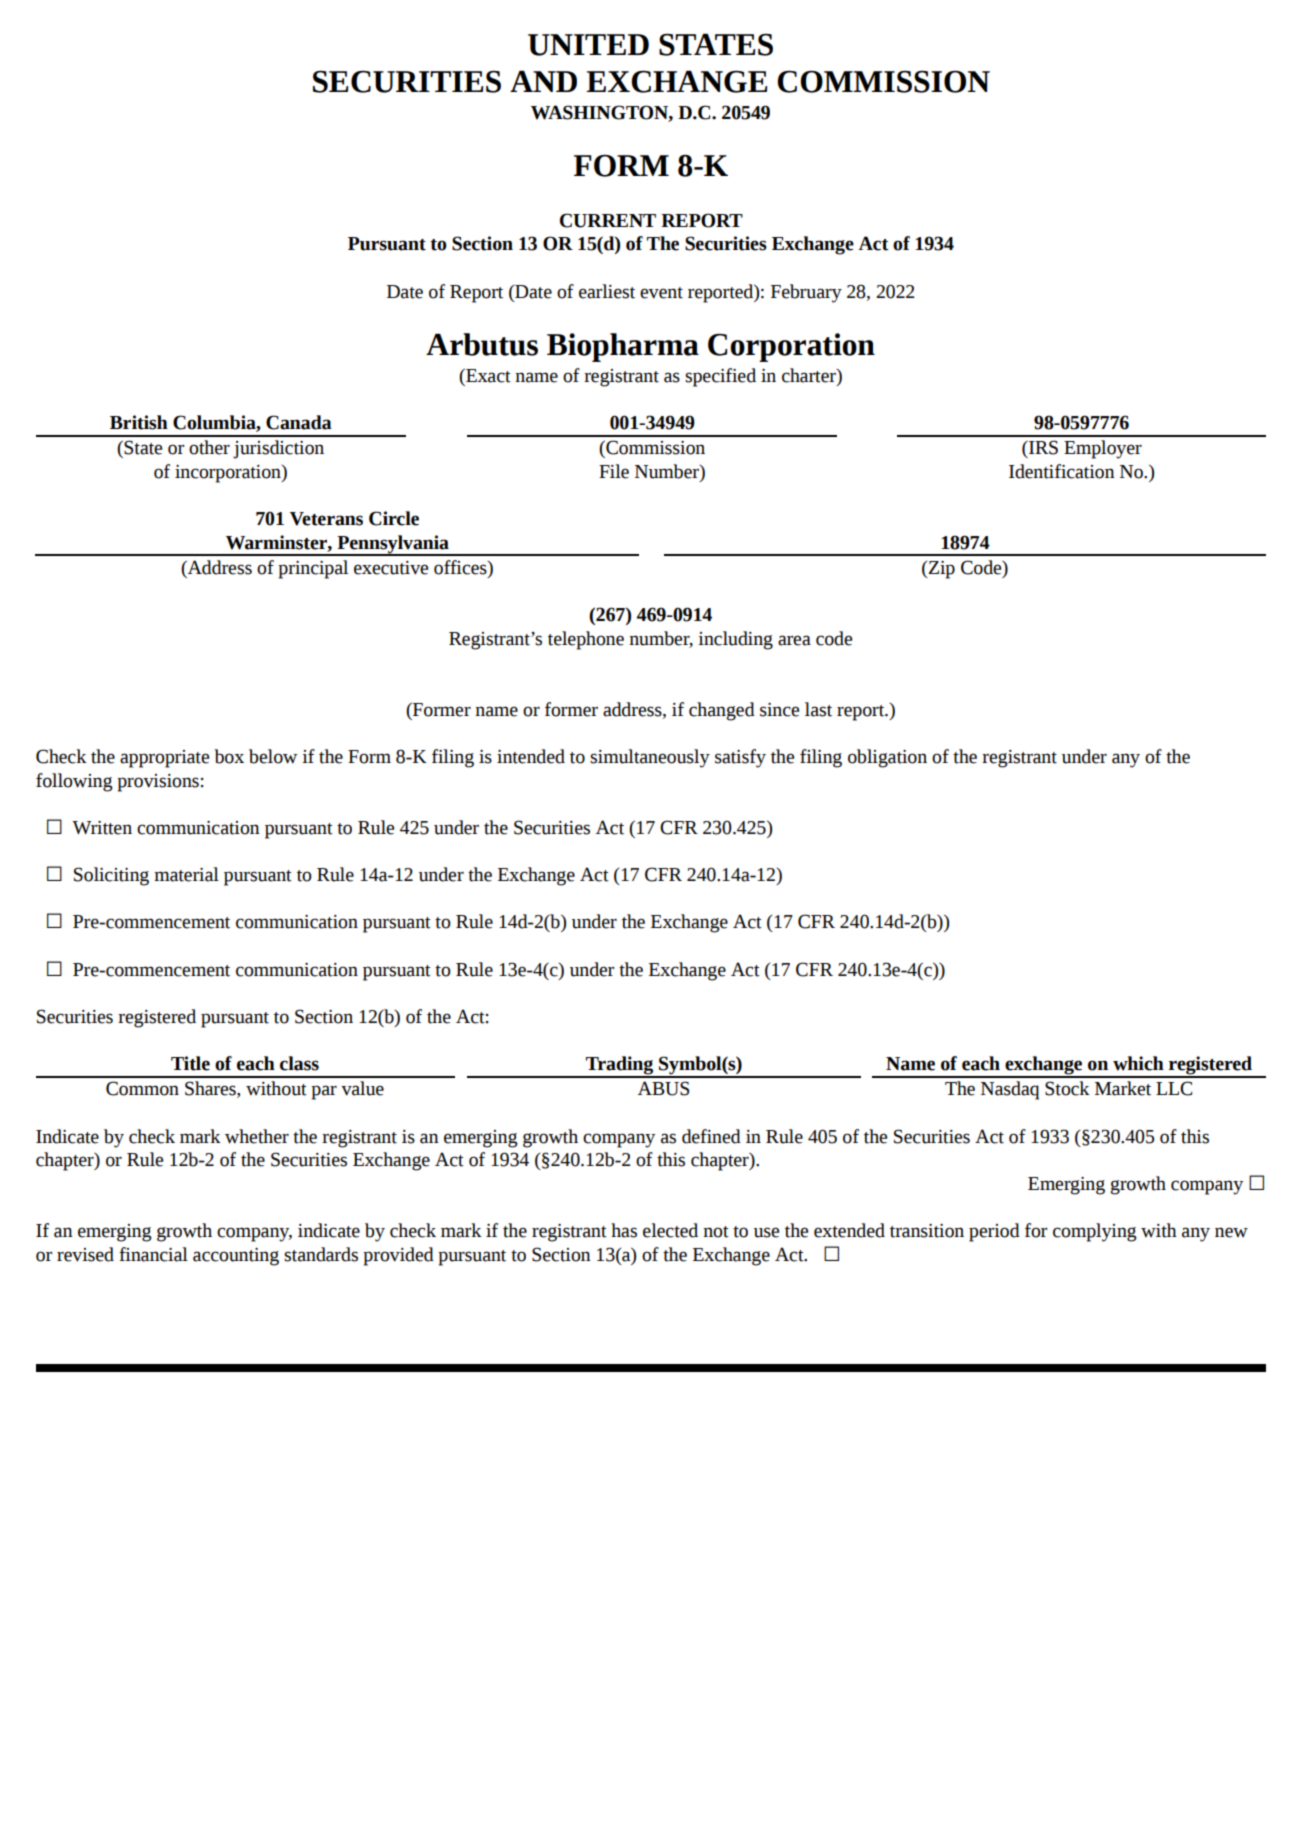 This image has height=1843, width=1303. I want to click on telephone, so click(586, 640).
